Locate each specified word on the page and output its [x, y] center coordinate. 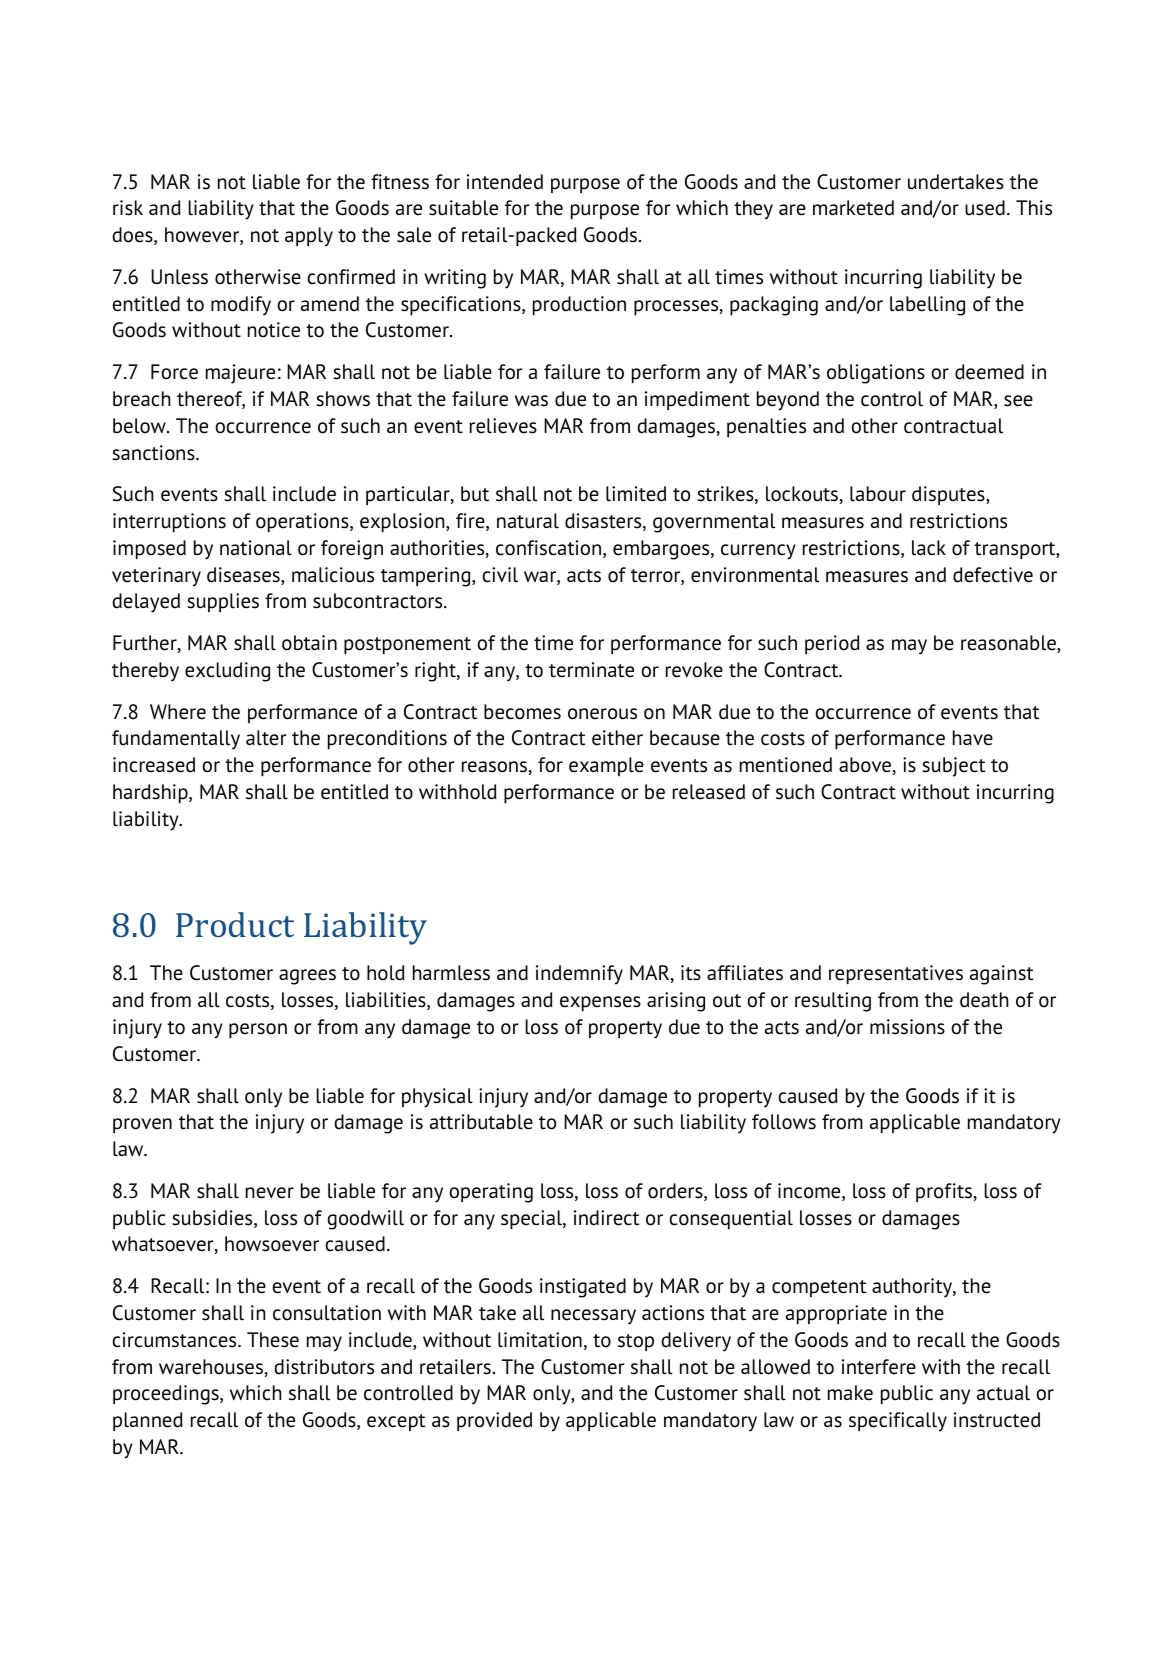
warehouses [211, 1367]
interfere [879, 1367]
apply [309, 237]
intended [505, 182]
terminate [591, 670]
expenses [600, 1003]
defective [993, 575]
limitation [540, 1340]
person [258, 1030]
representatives [896, 974]
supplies [223, 602]
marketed [853, 208]
